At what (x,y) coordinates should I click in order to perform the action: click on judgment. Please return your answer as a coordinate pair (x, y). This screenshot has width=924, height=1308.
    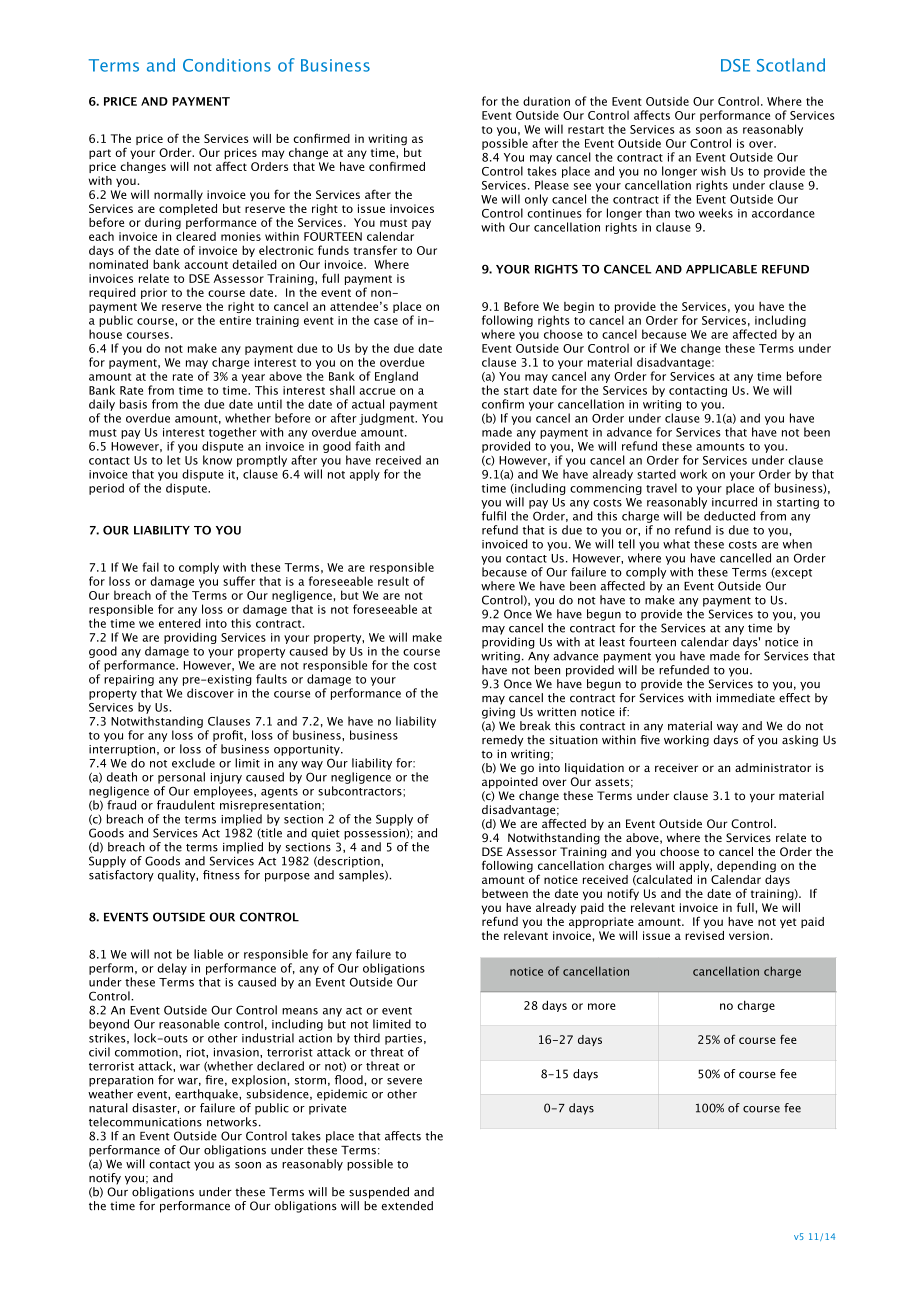
    Looking at the image, I should click on (388, 419).
